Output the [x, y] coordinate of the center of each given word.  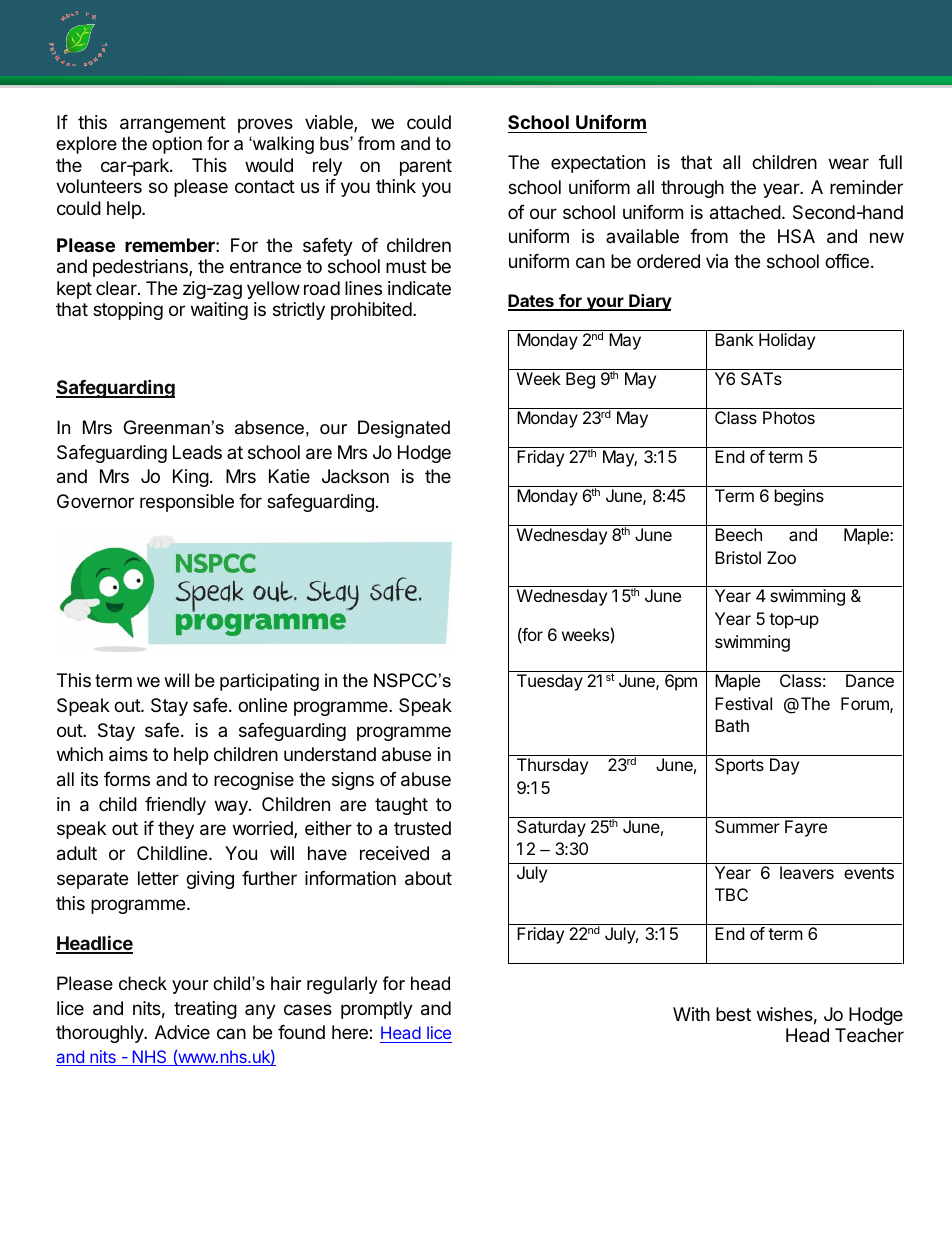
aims [128, 754]
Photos [789, 417]
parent [426, 167]
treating [205, 1010]
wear [849, 163]
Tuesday [550, 682]
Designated [404, 429]
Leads [197, 452]
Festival [743, 703]
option [177, 145]
